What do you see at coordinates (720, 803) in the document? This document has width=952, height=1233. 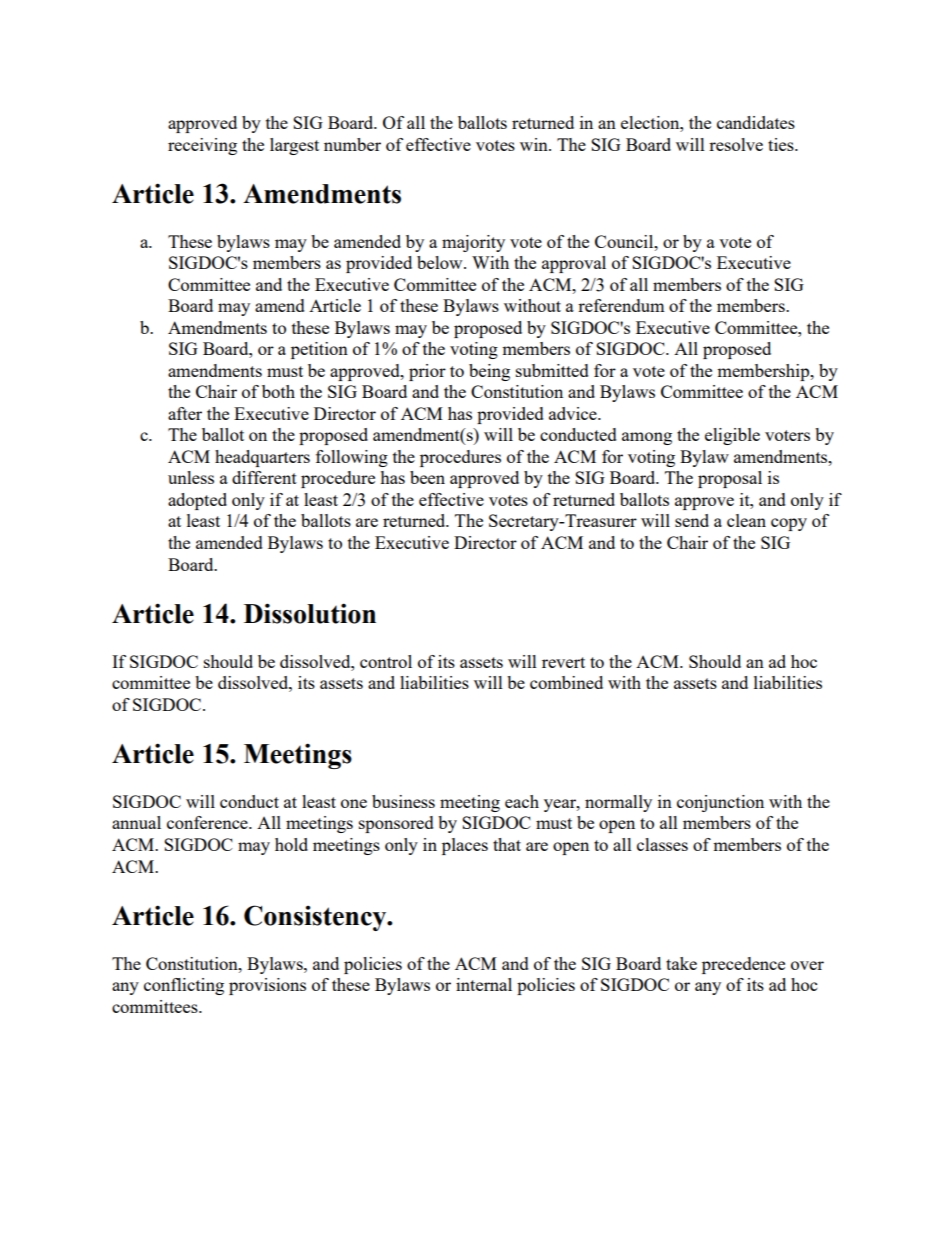 I see `conjunction` at bounding box center [720, 803].
